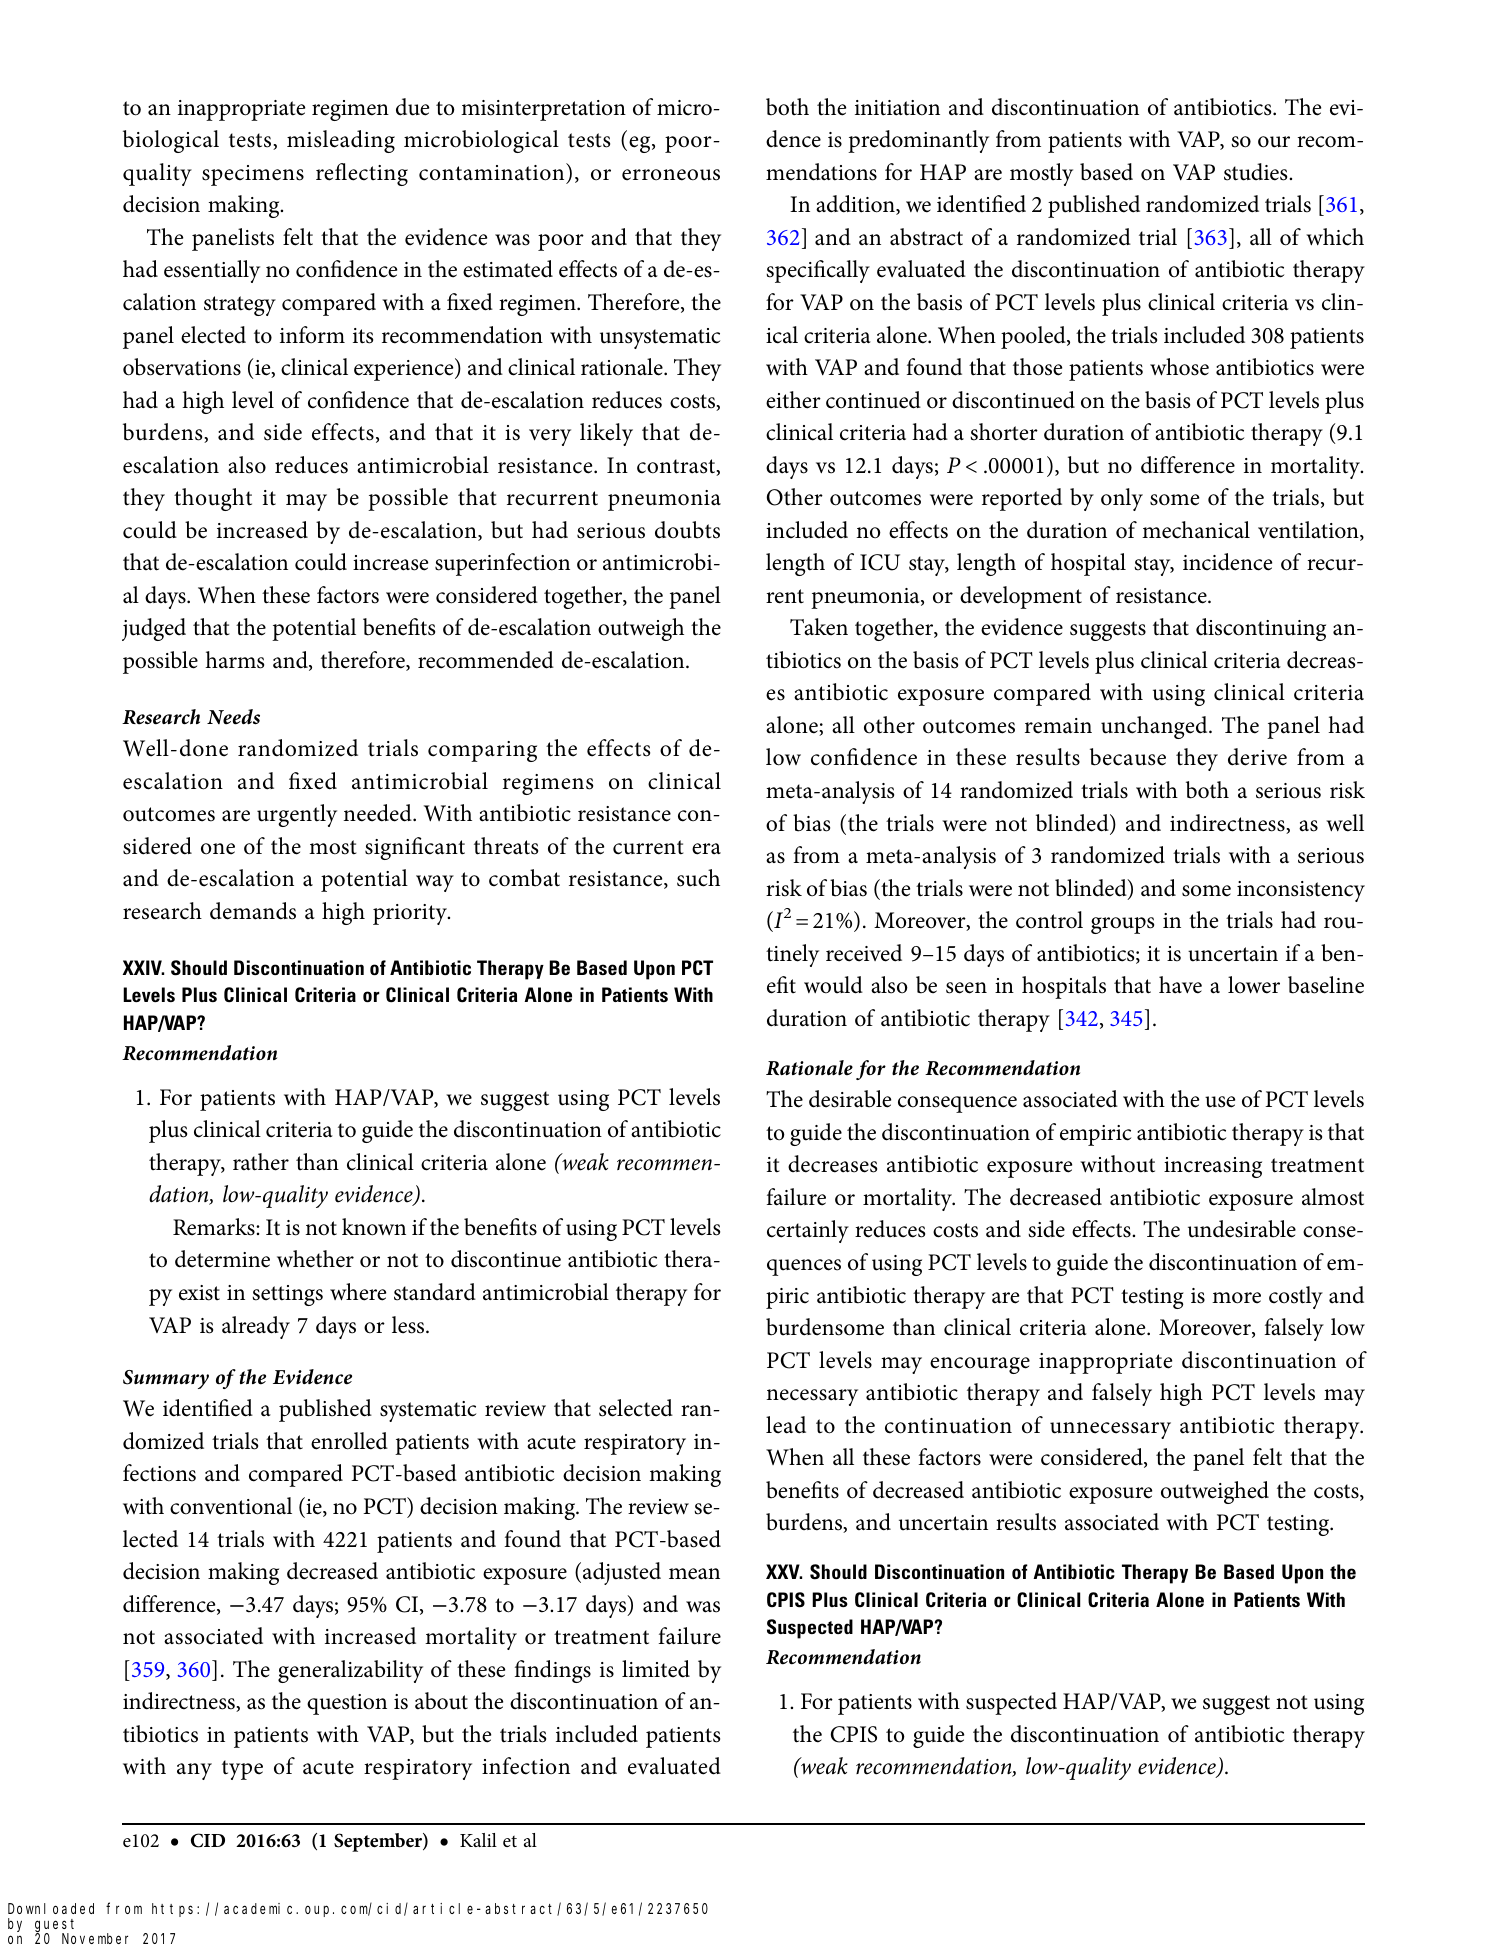  Describe the element at coordinates (656, 1669) in the screenshot. I see `limited` at that location.
